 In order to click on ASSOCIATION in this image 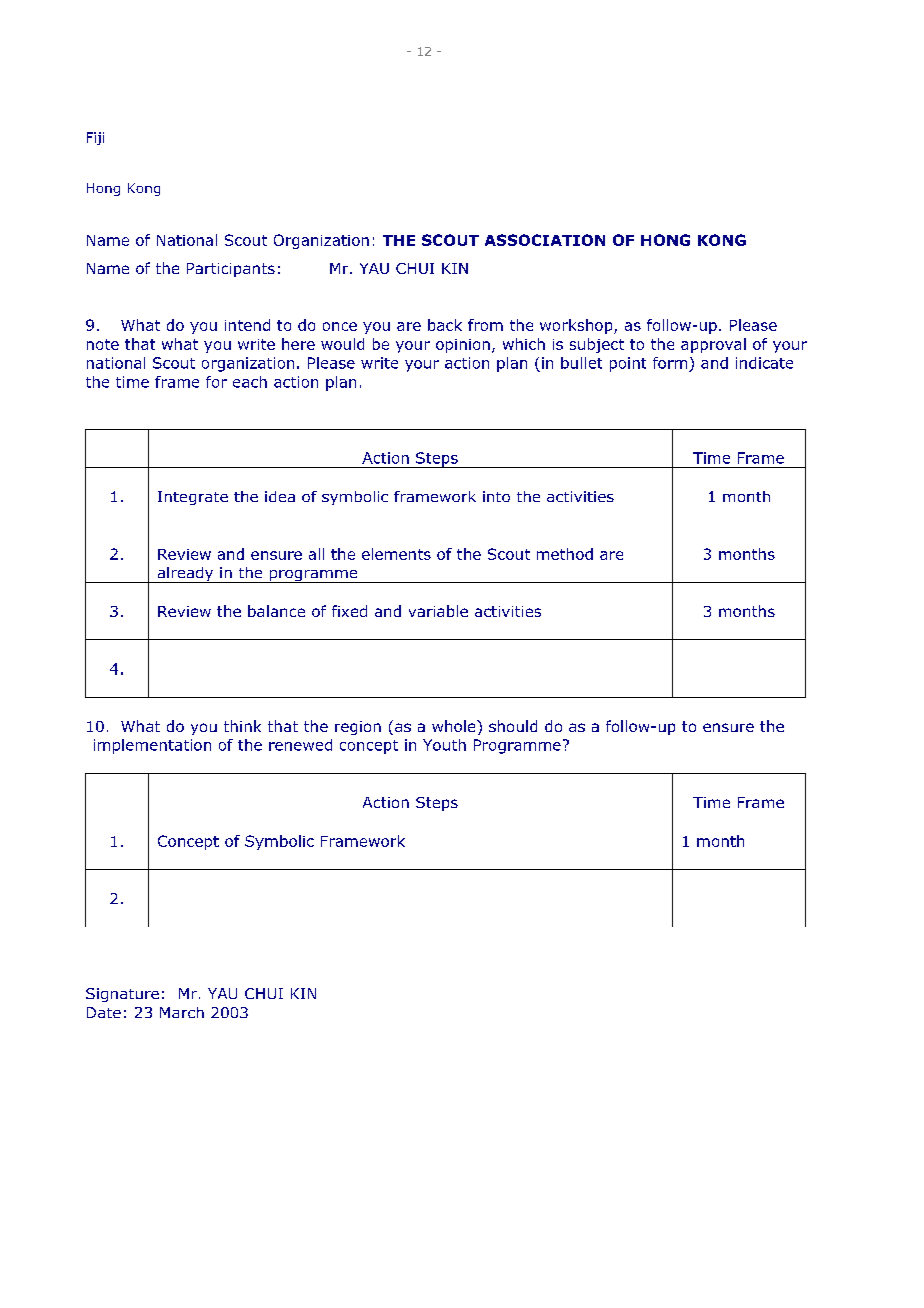, I will do `click(545, 240)`.
